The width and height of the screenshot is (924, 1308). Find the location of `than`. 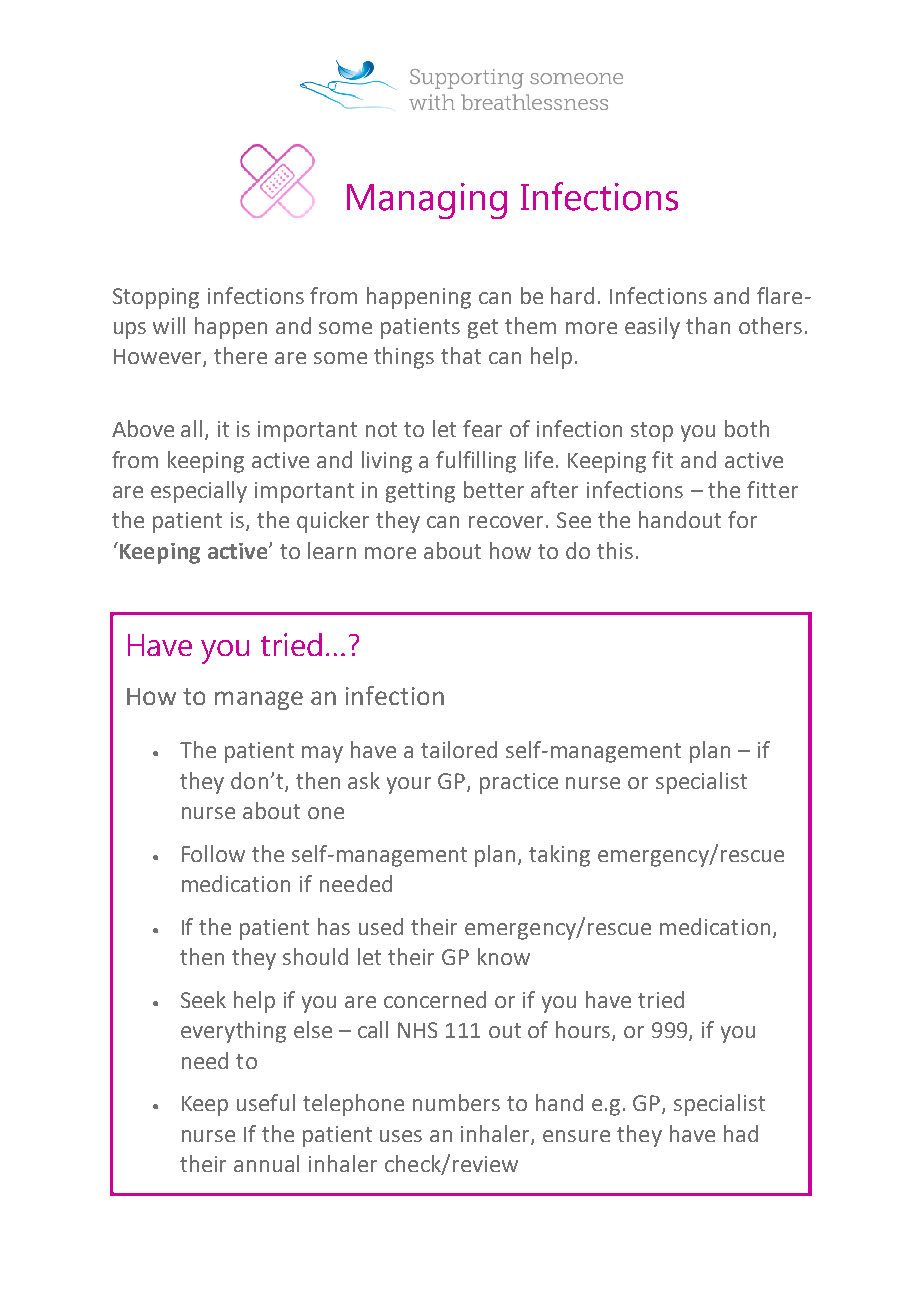

than is located at coordinates (708, 325).
